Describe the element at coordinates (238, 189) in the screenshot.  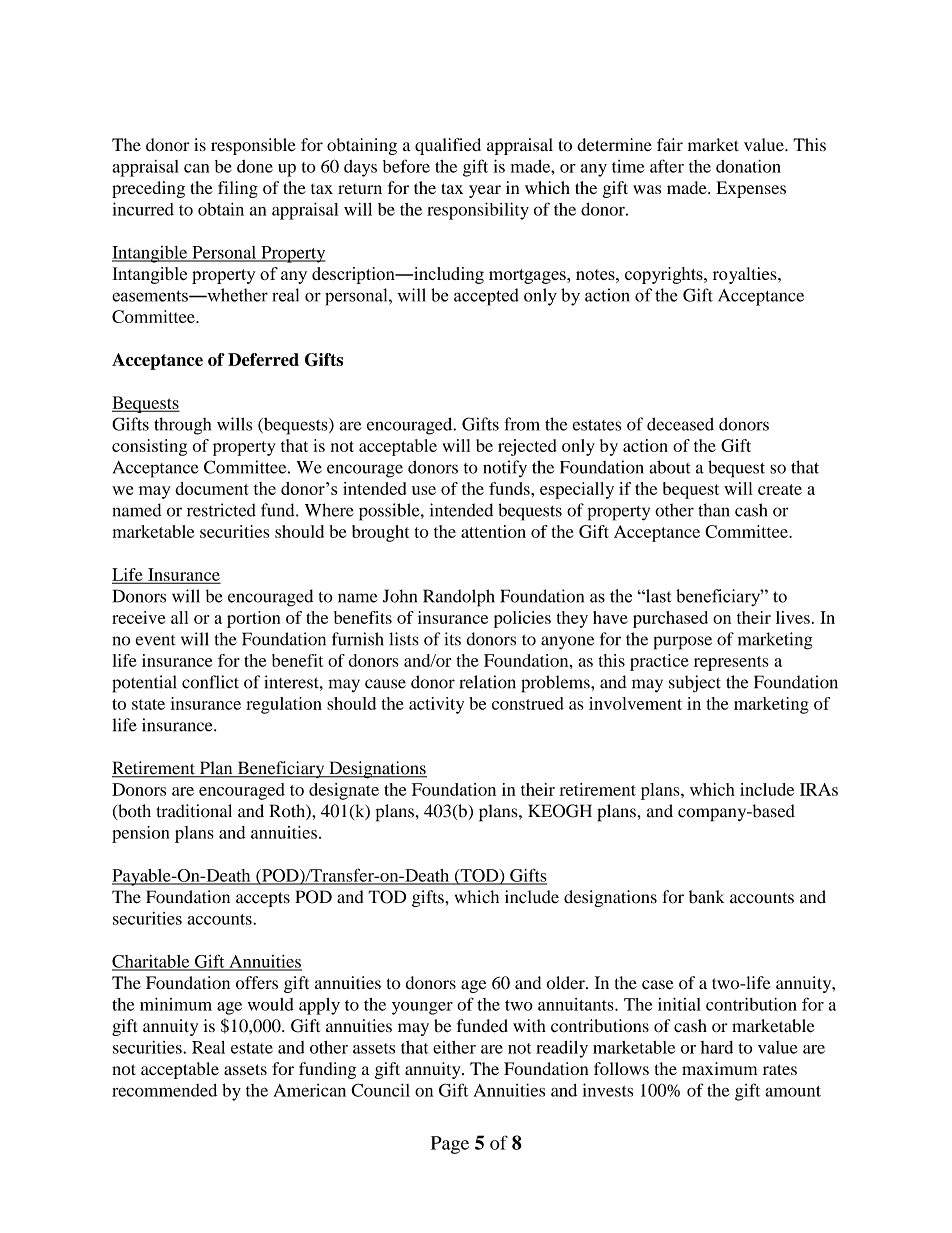
I see `filing` at that location.
